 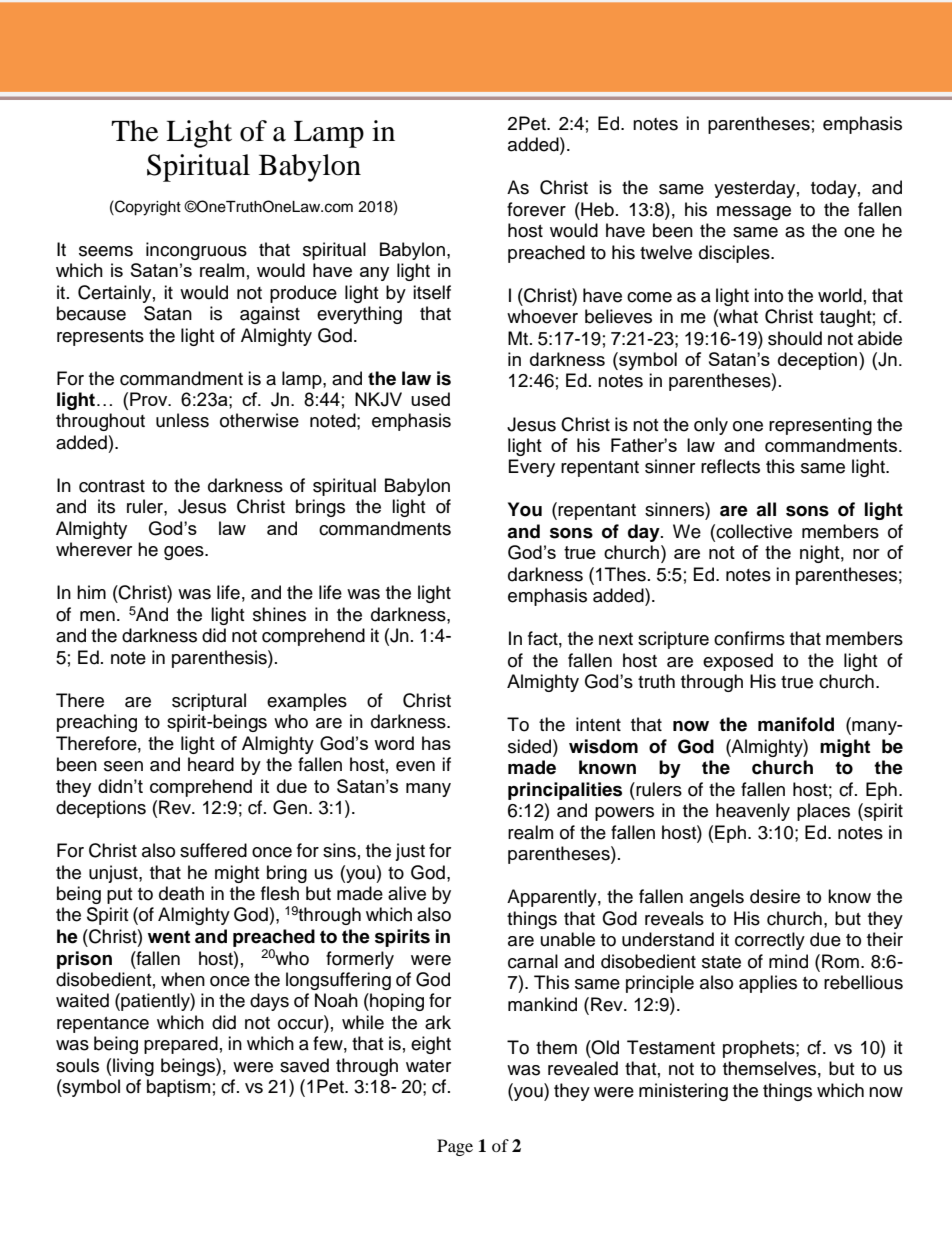 What do you see at coordinates (754, 213) in the document?
I see `message` at bounding box center [754, 213].
